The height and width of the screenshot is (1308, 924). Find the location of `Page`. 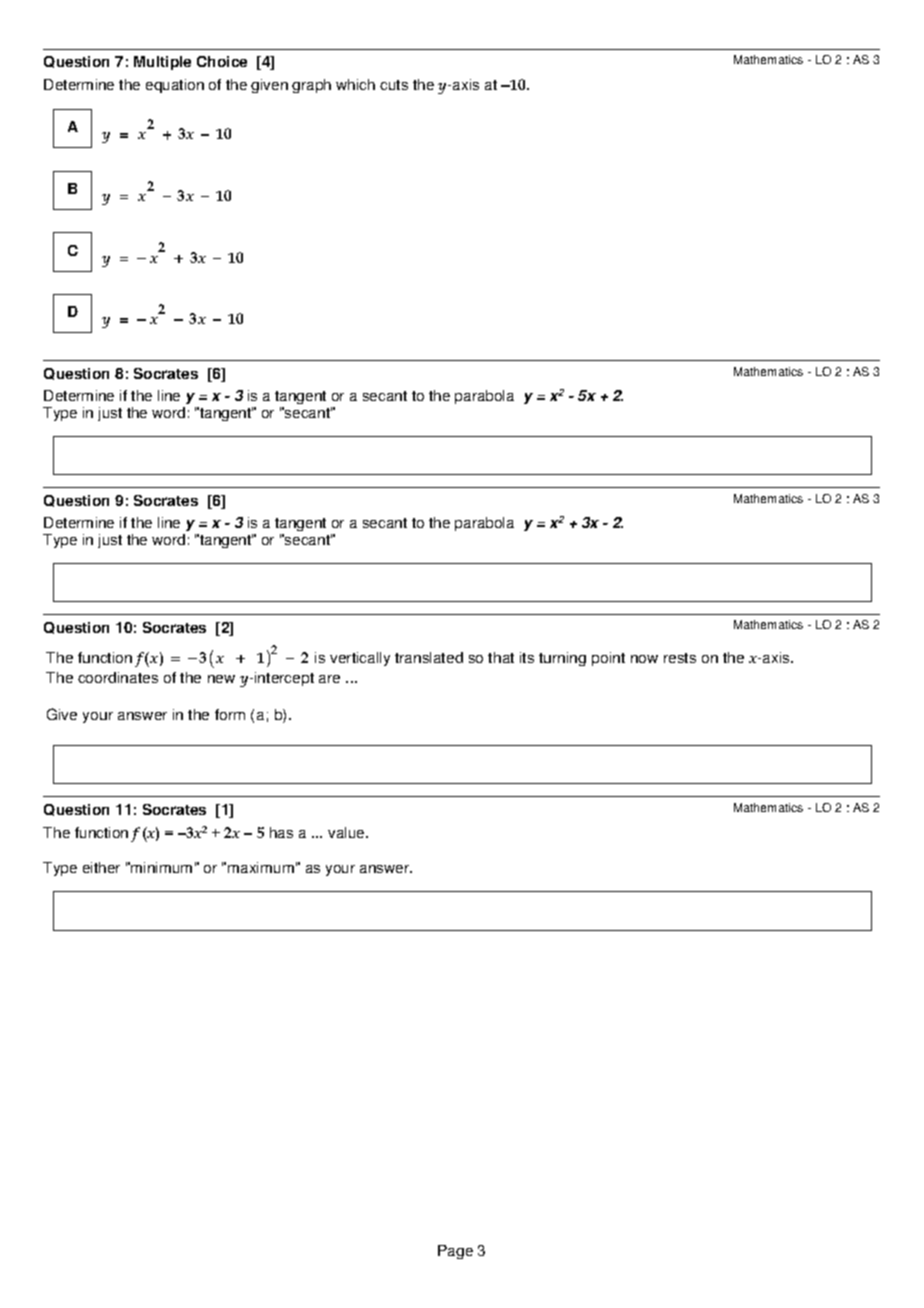

Page is located at coordinates (455, 1252).
